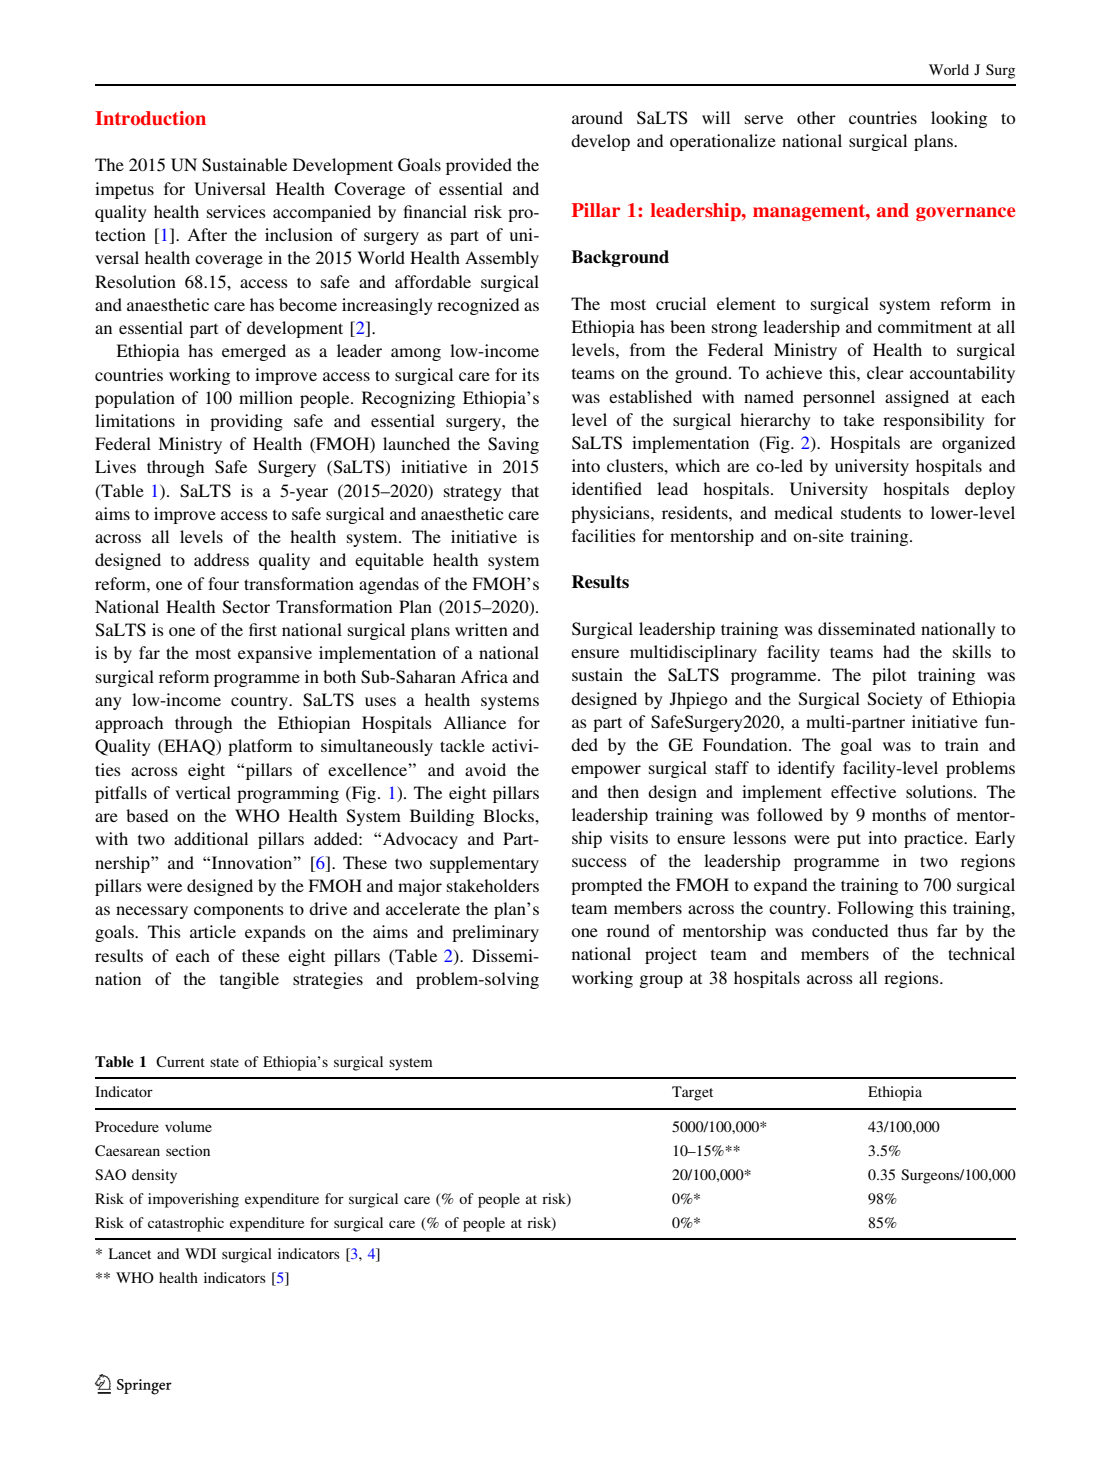 The height and width of the page is (1476, 1111). Describe the element at coordinates (484, 676) in the page. I see `Africa` at that location.
